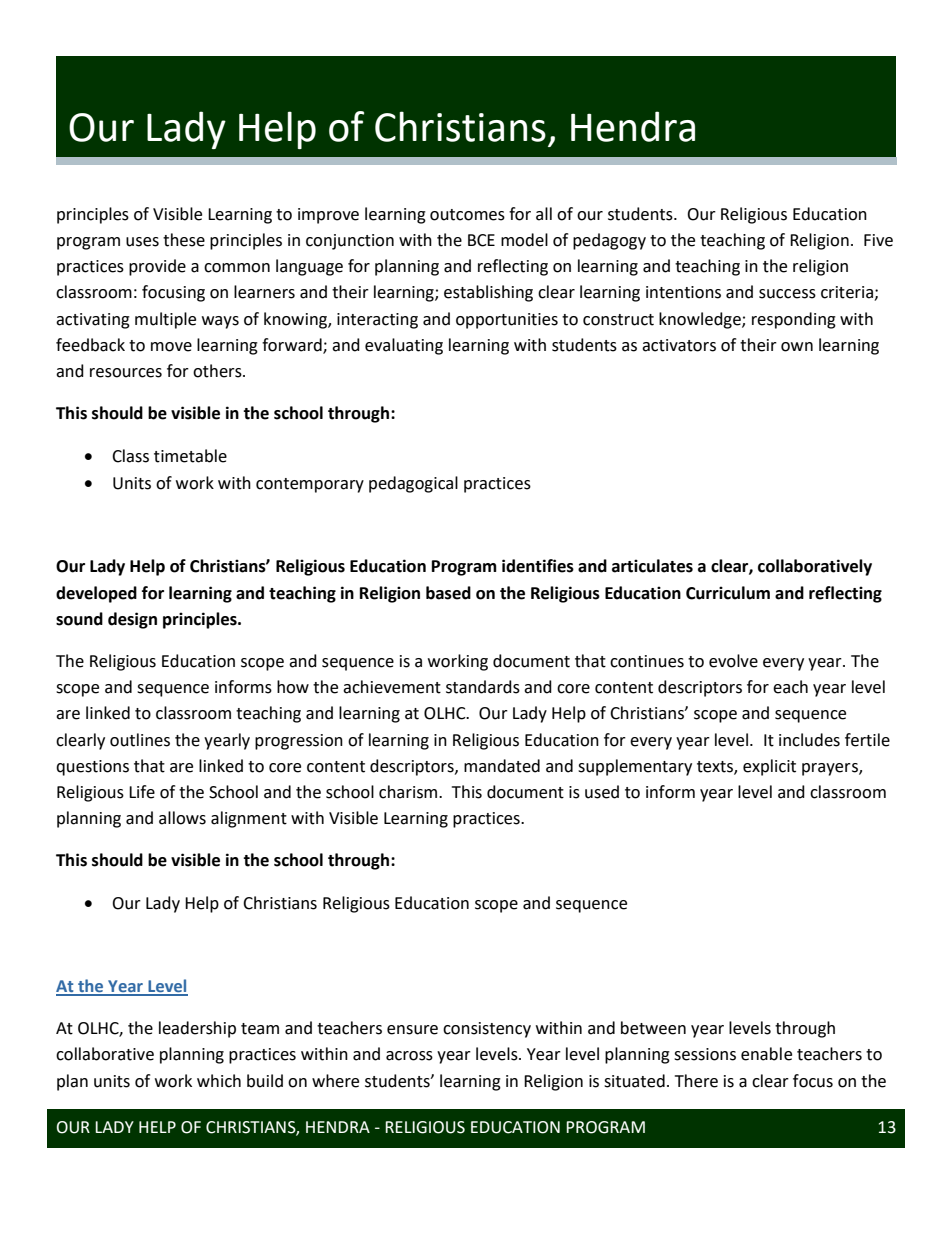 The image size is (952, 1233). What do you see at coordinates (733, 661) in the page?
I see `evolve` at bounding box center [733, 661].
